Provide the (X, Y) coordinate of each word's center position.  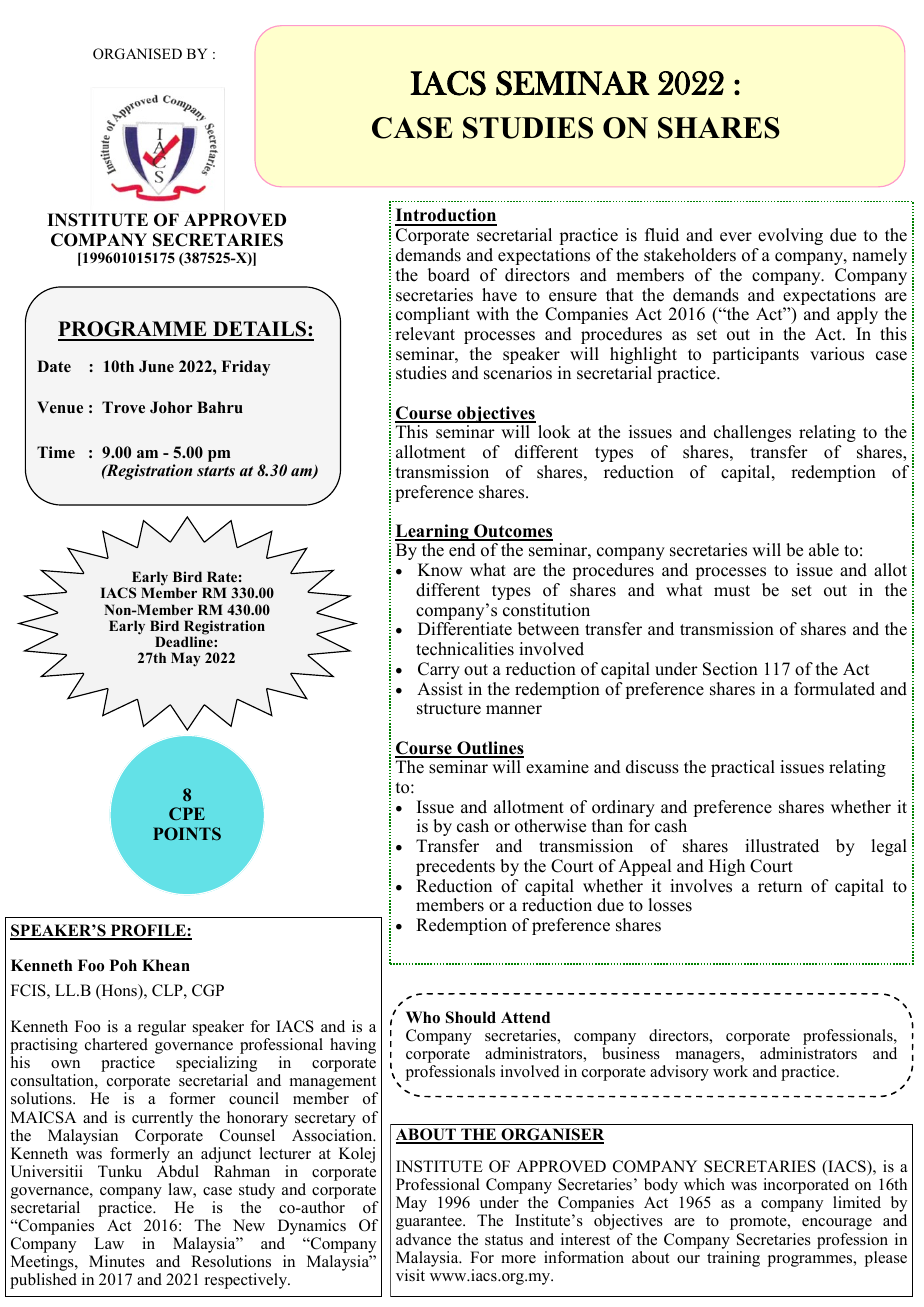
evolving (790, 236)
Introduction (446, 216)
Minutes (117, 1261)
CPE (187, 813)
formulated (834, 689)
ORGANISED (137, 54)
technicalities (465, 649)
